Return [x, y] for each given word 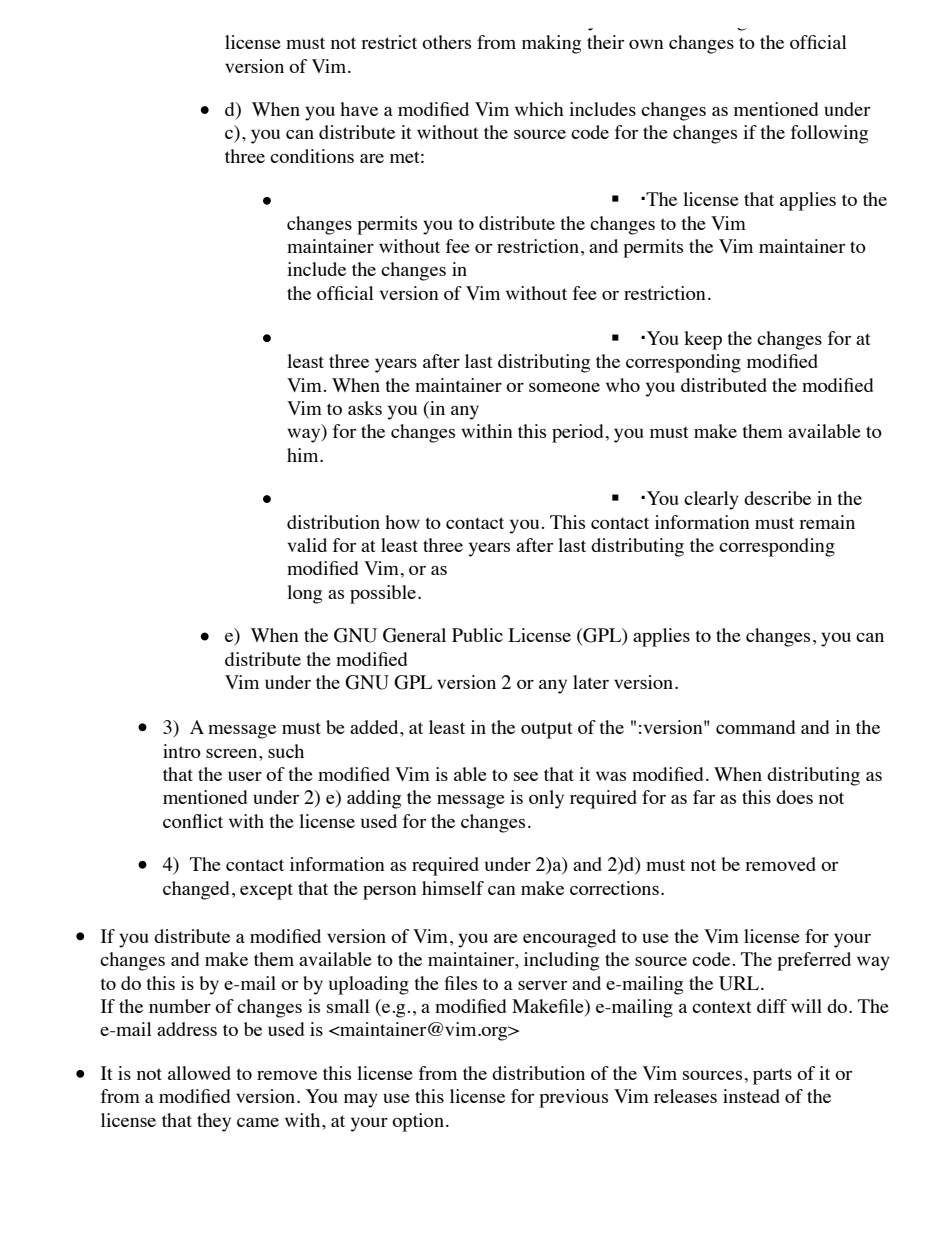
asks [365, 408]
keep [703, 340]
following [829, 134]
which [539, 109]
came [258, 1122]
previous [573, 1098]
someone [564, 387]
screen [233, 753]
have [359, 109]
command [755, 727]
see [526, 776]
